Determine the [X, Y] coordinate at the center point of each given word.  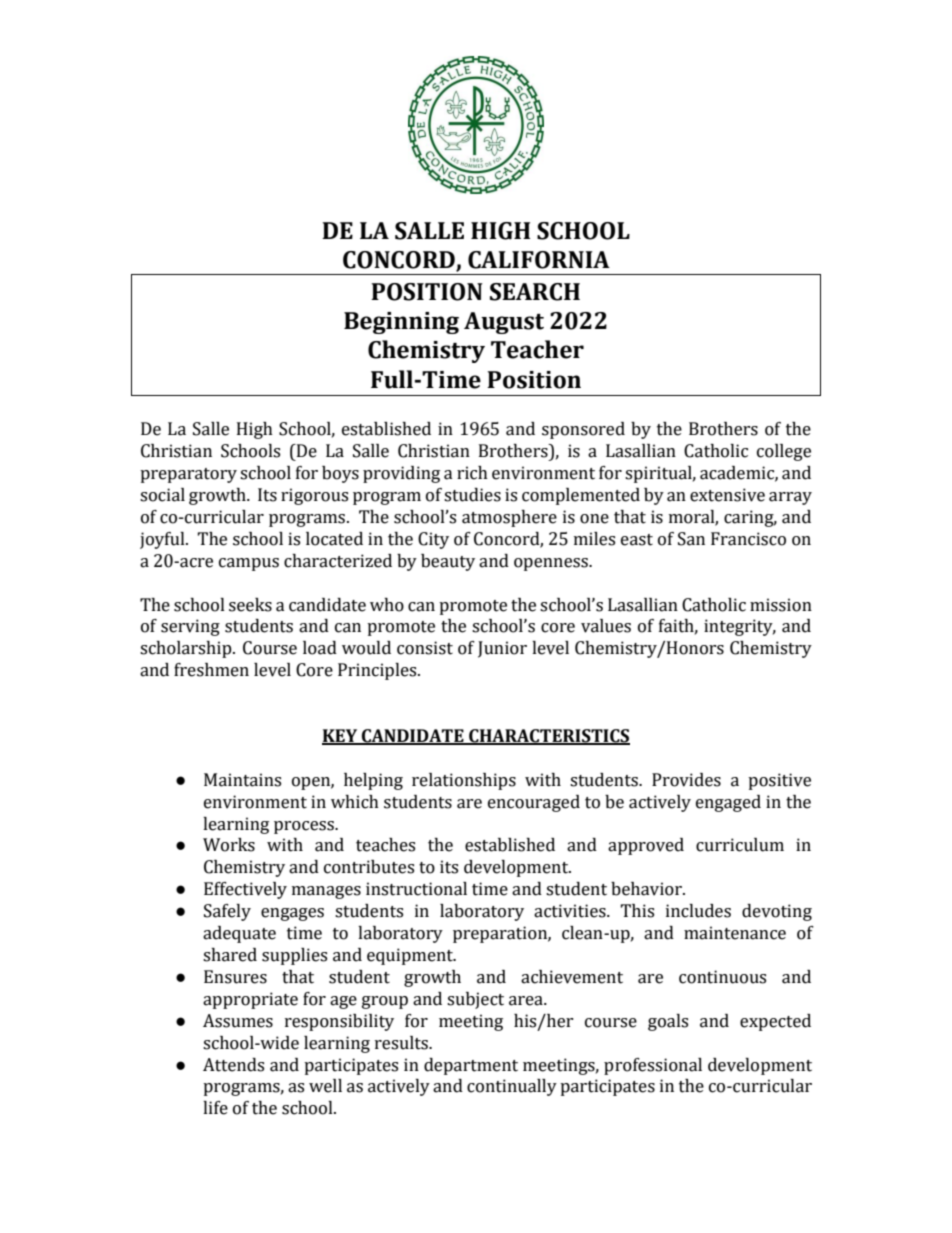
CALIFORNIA [539, 260]
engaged [728, 803]
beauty [448, 562]
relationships [464, 781]
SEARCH [535, 292]
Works [229, 845]
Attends [233, 1065]
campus [249, 564]
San [691, 539]
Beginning [401, 323]
